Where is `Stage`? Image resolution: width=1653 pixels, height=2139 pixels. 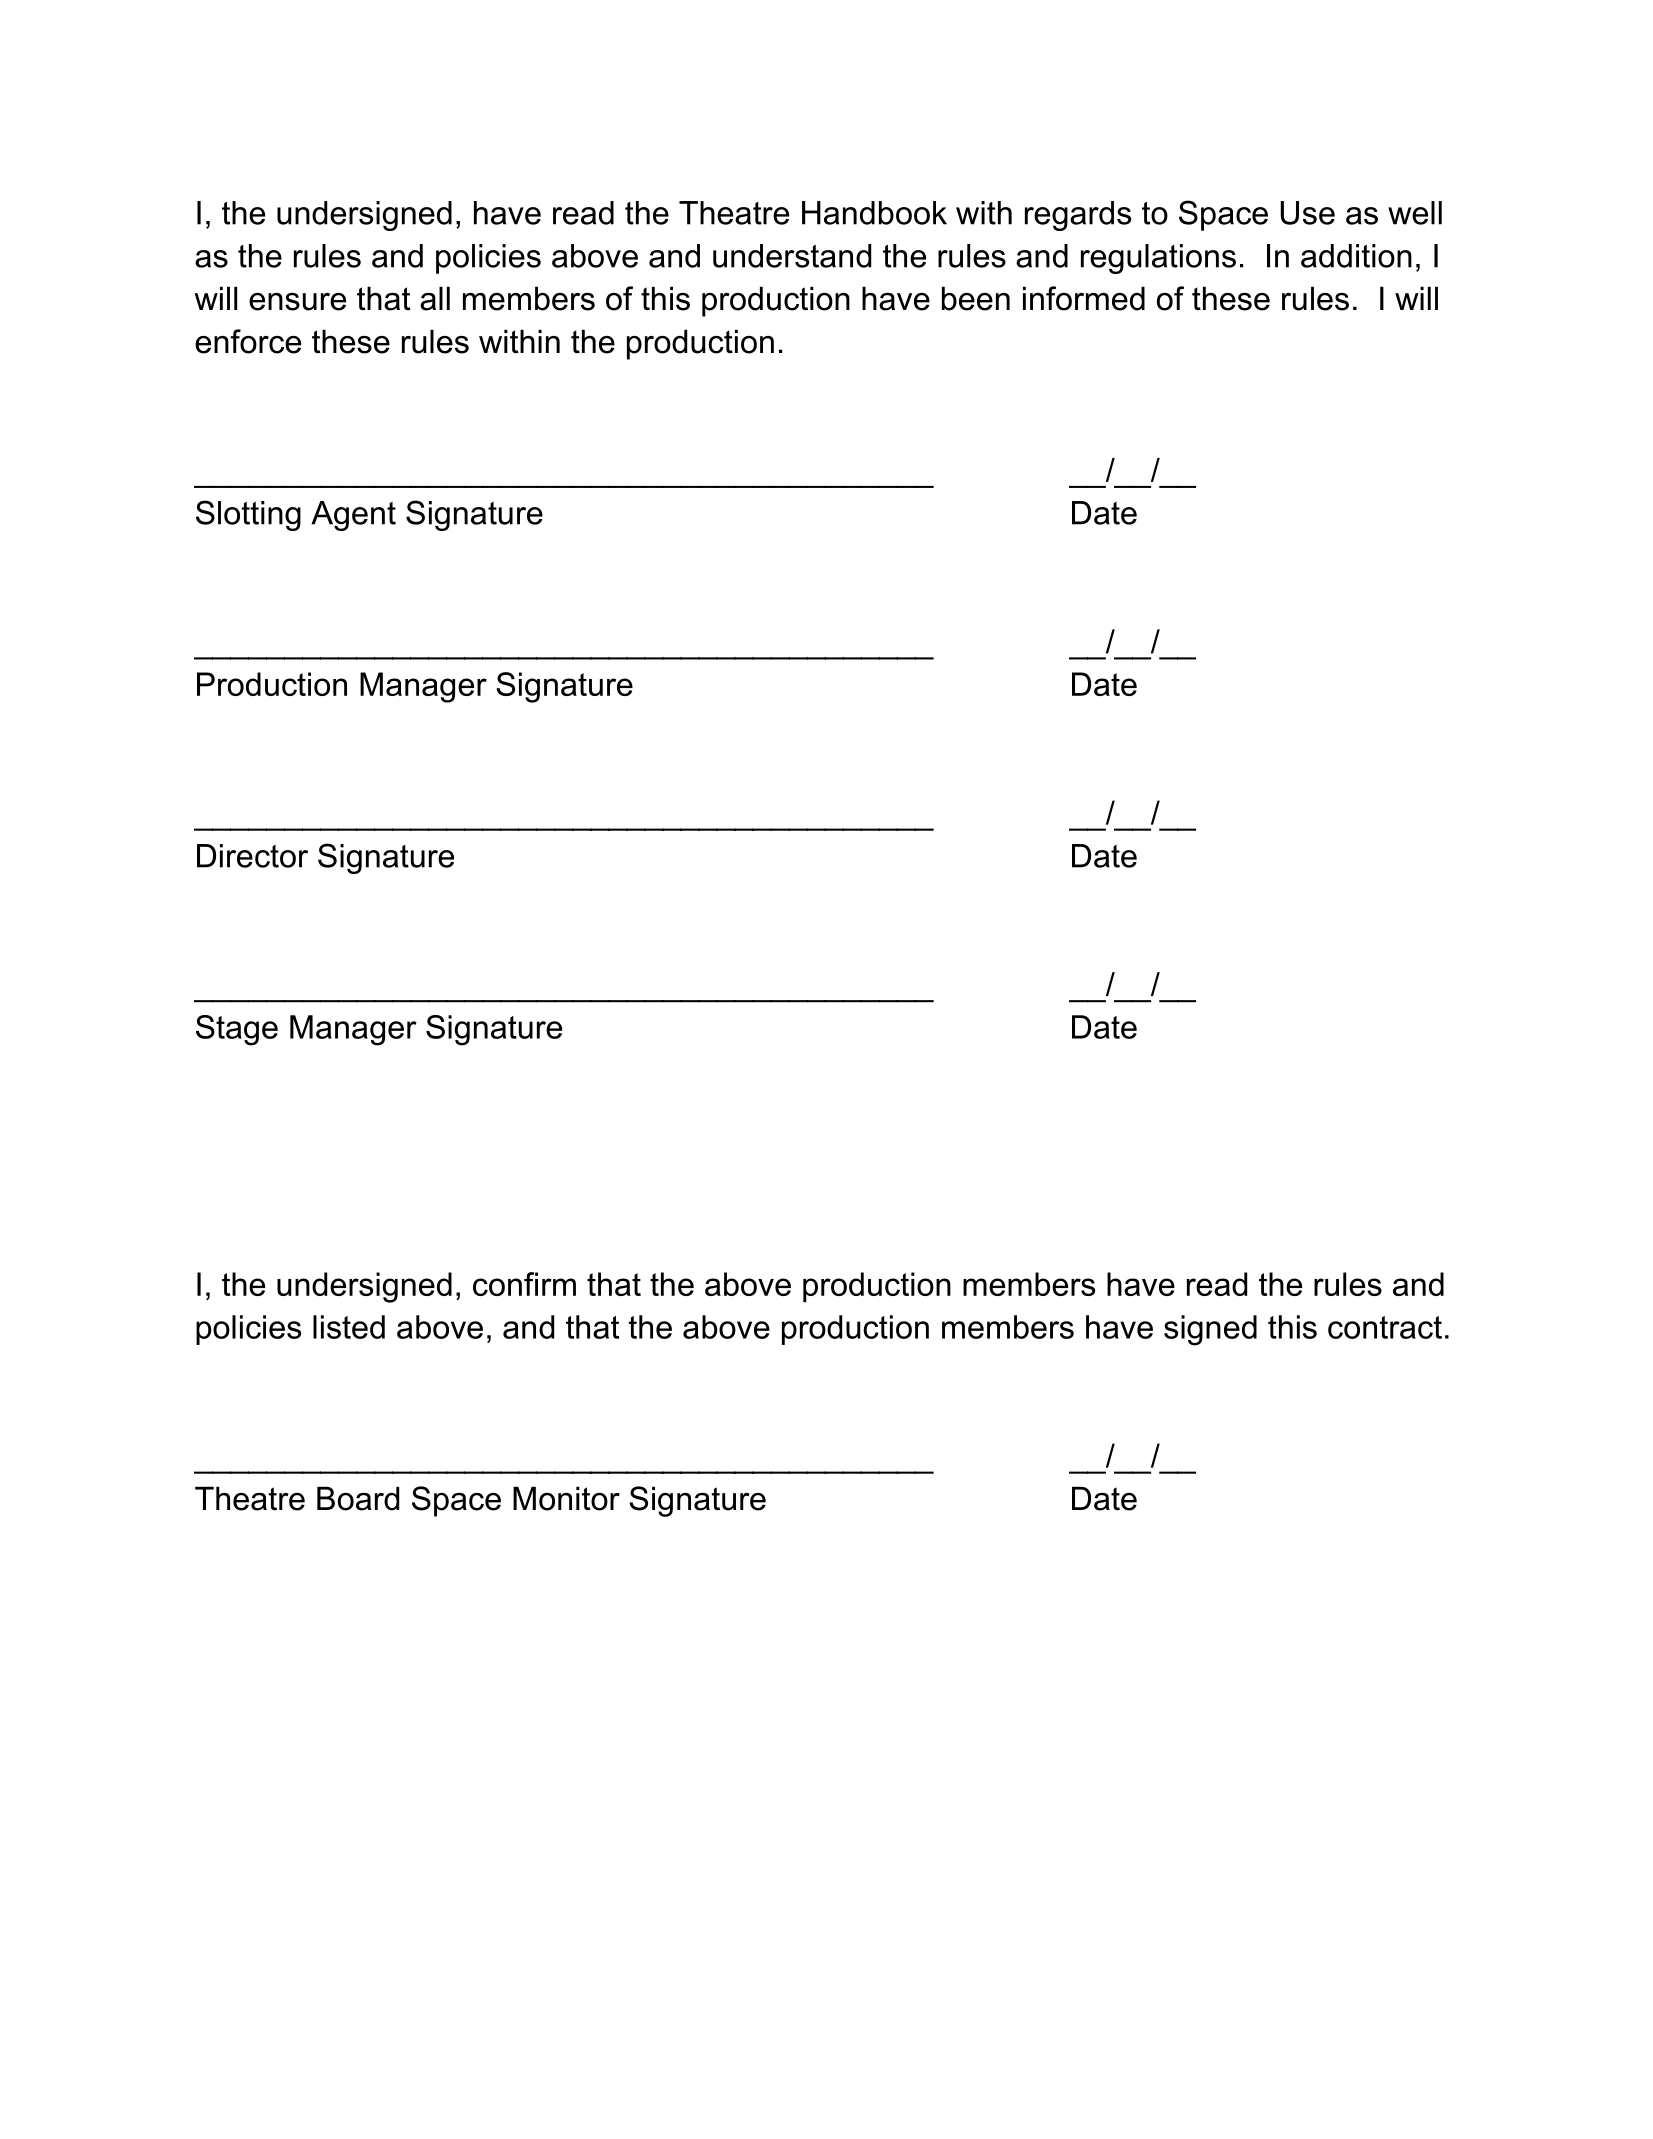
Stage is located at coordinates (237, 1030).
